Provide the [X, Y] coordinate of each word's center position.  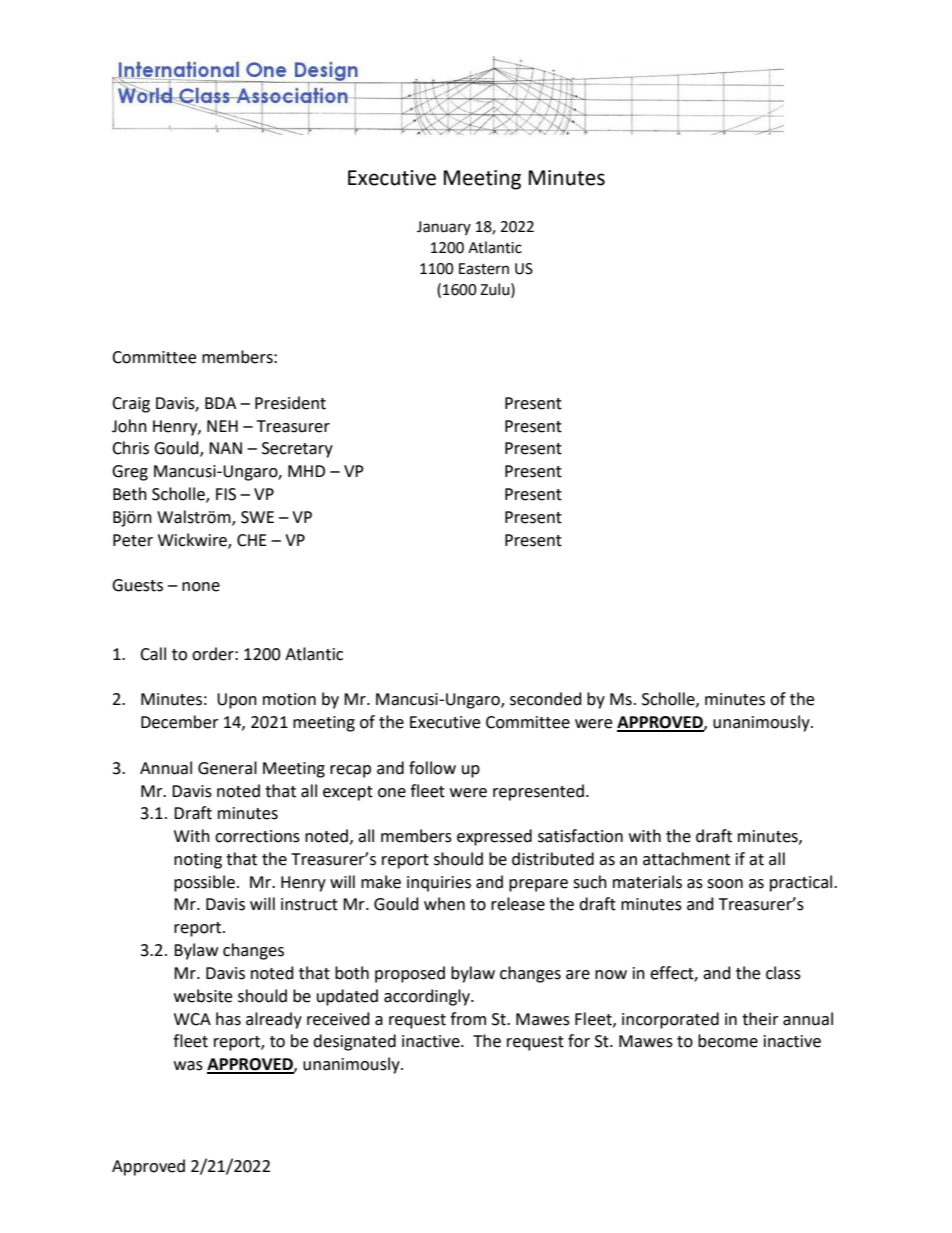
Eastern [484, 269]
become [728, 1041]
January [444, 228]
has [228, 1019]
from [468, 1019]
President [290, 403]
